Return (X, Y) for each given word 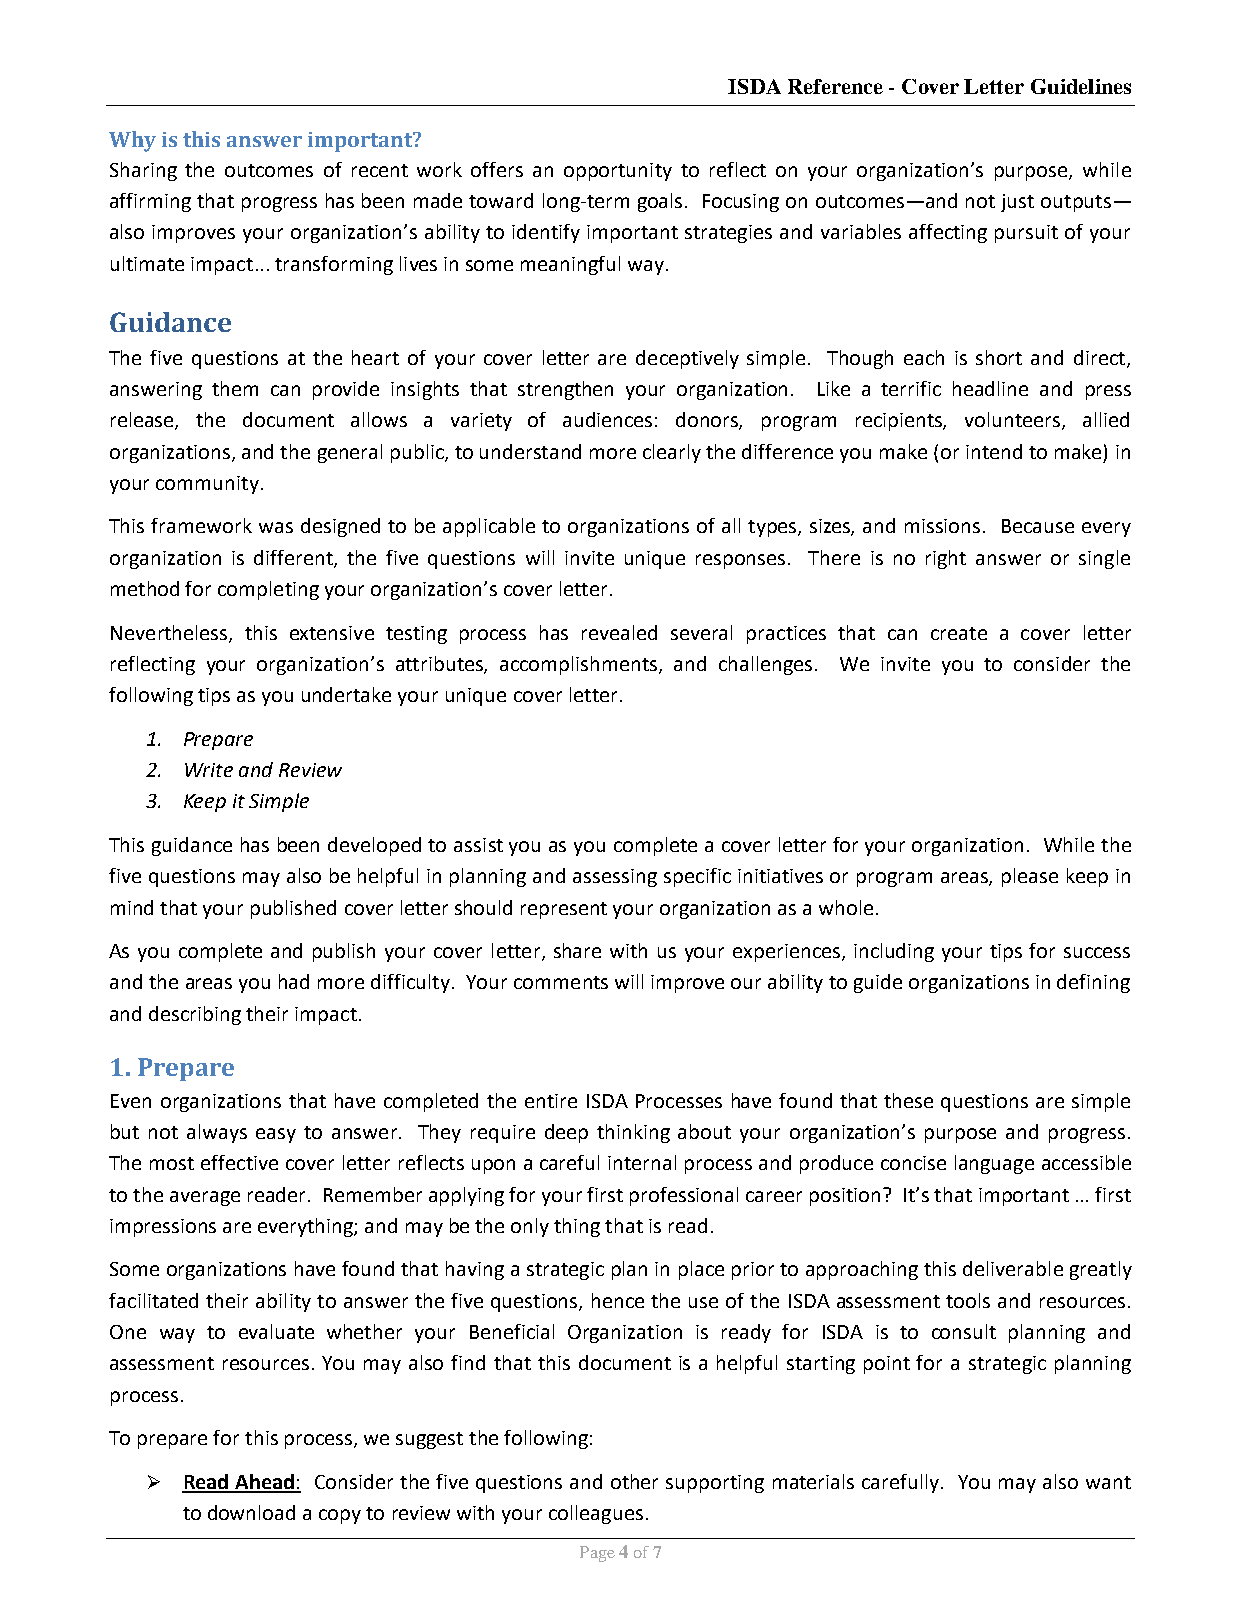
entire (551, 1101)
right (946, 559)
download (251, 1512)
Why (132, 141)
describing (195, 1015)
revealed (619, 632)
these (908, 1100)
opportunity (618, 172)
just (1017, 203)
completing (268, 590)
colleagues (596, 1514)
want (1108, 1482)
